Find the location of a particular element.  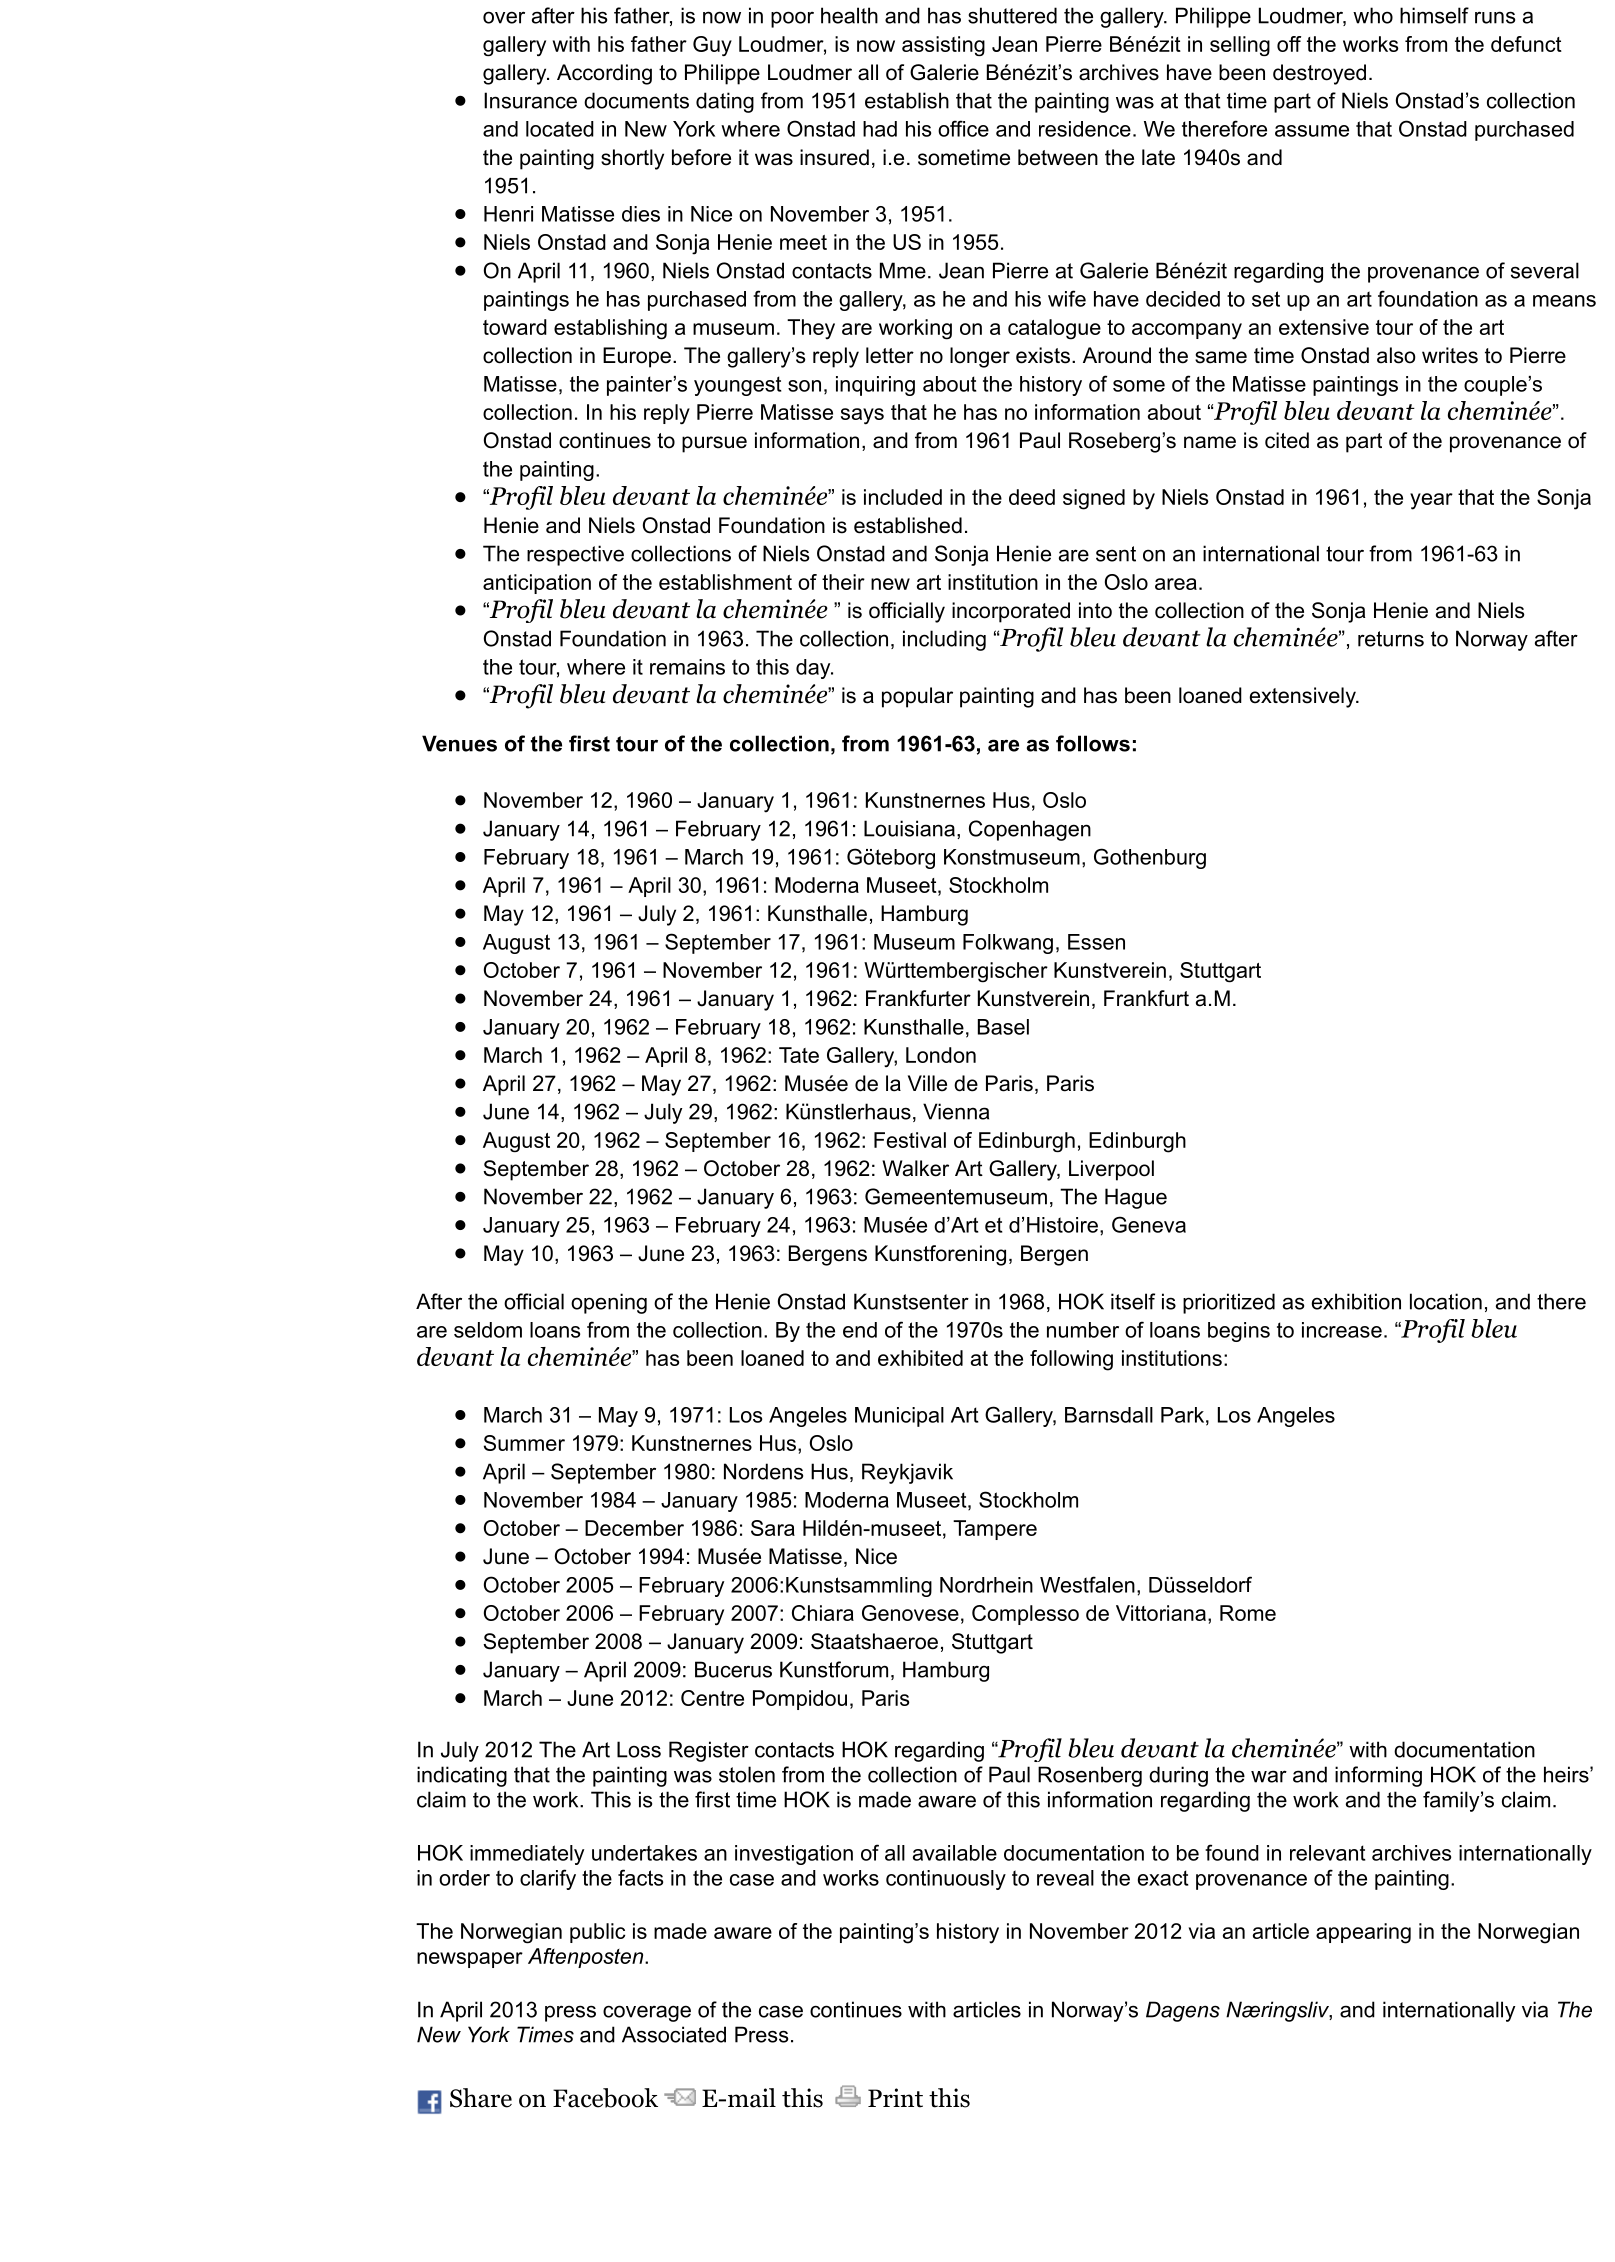

location is located at coordinates (1446, 1301).
